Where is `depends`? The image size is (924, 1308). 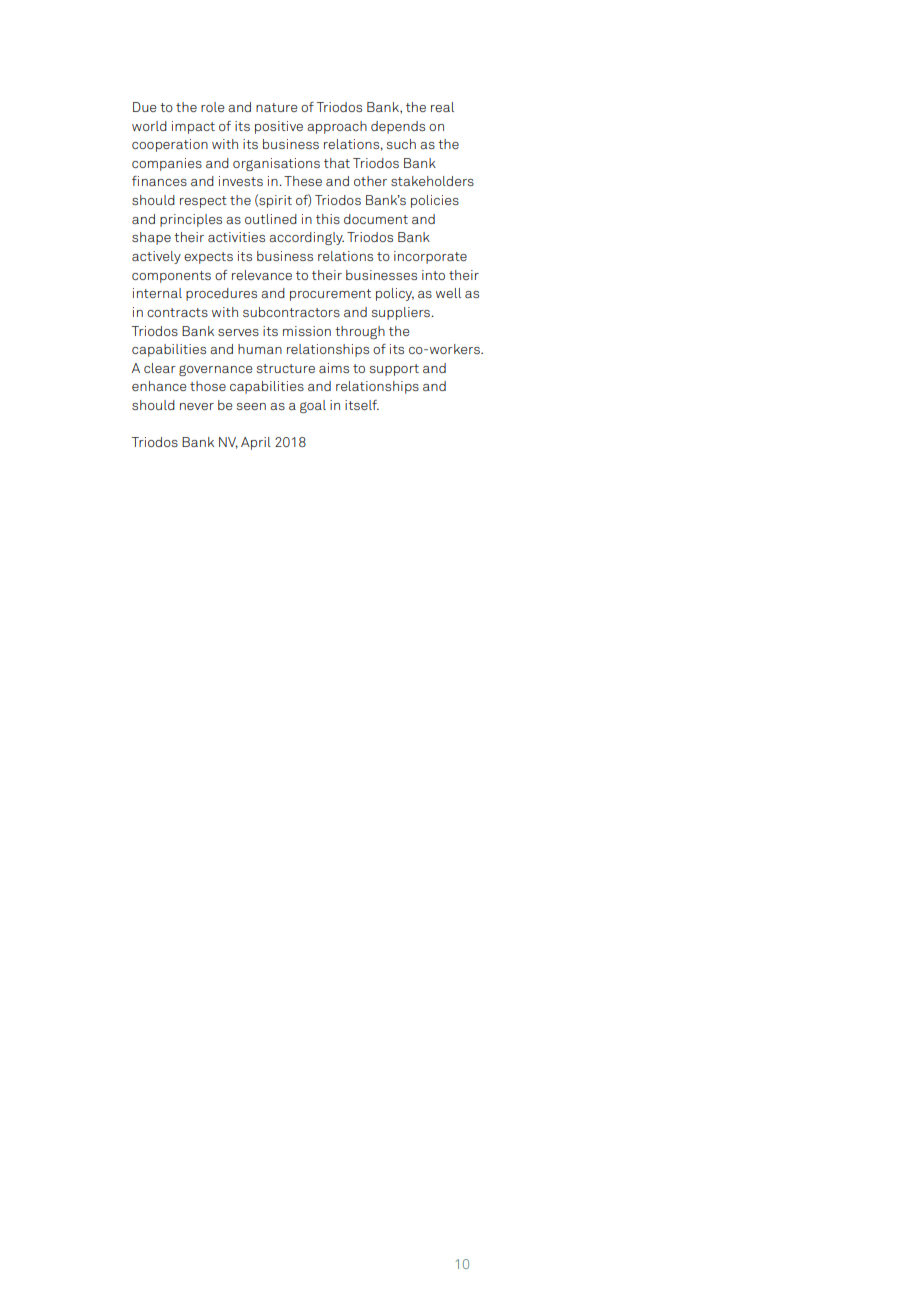 depends is located at coordinates (398, 127).
